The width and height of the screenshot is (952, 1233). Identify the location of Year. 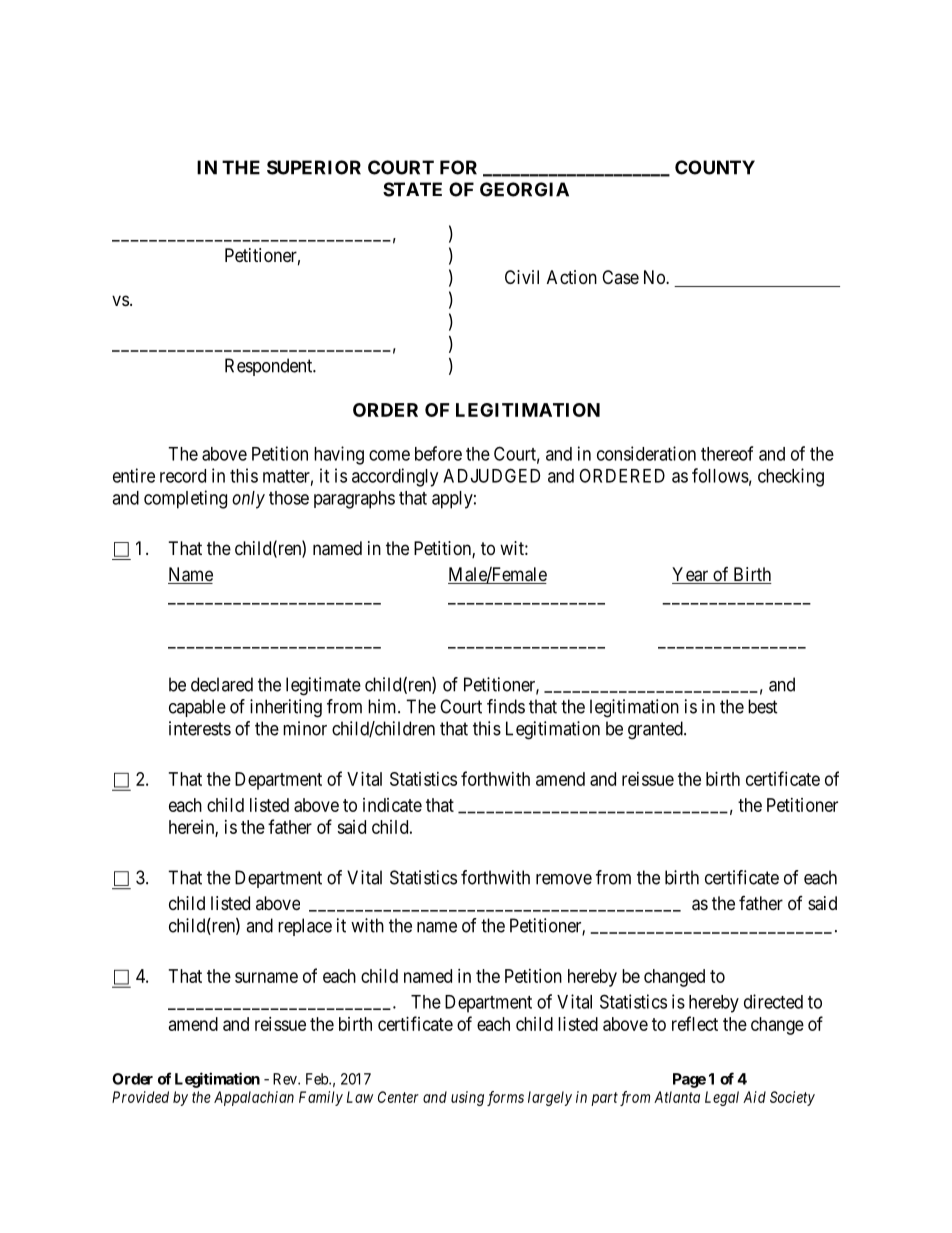
(691, 575).
